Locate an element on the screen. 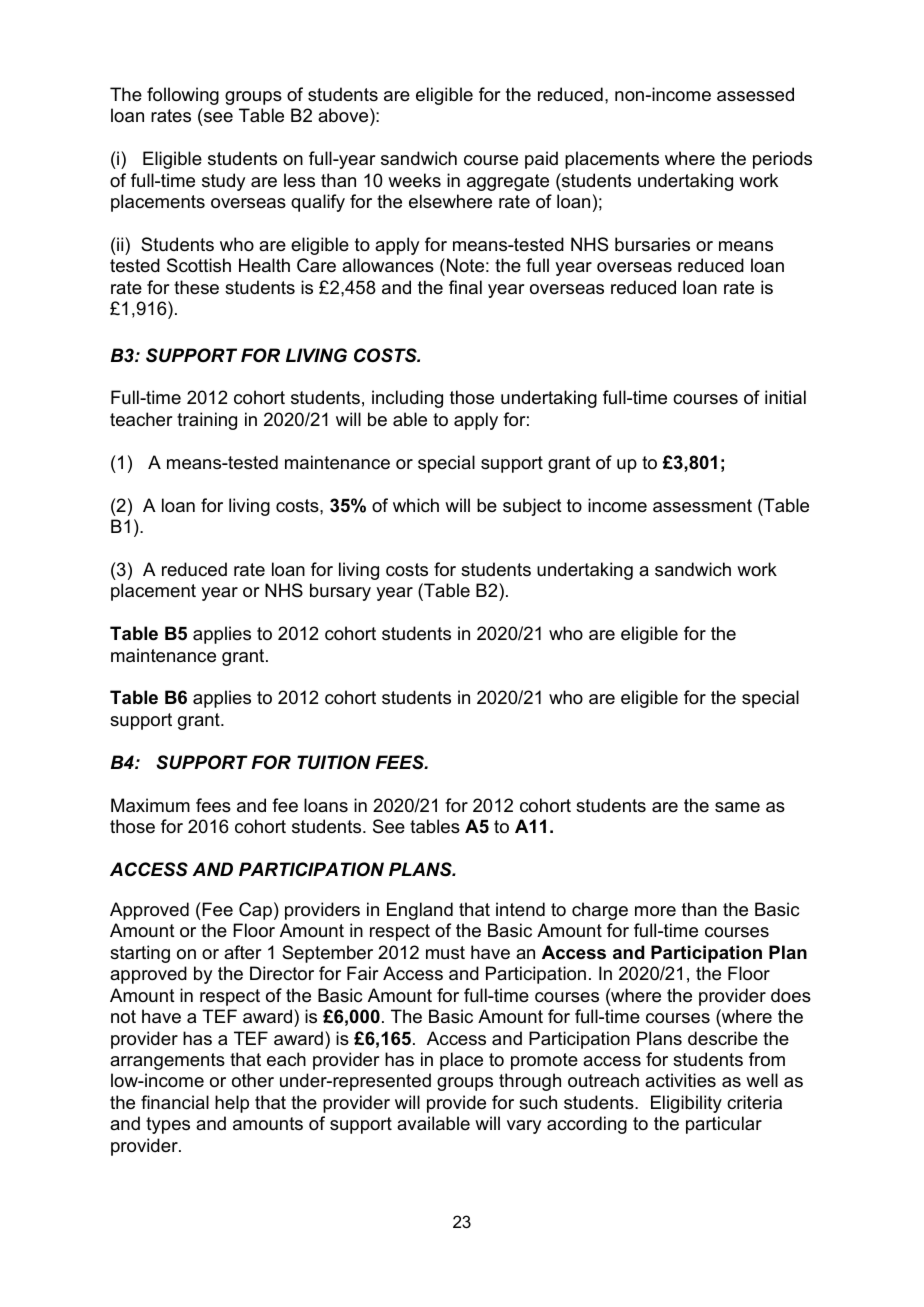 The width and height of the screenshot is (924, 1307). help is located at coordinates (232, 1104).
